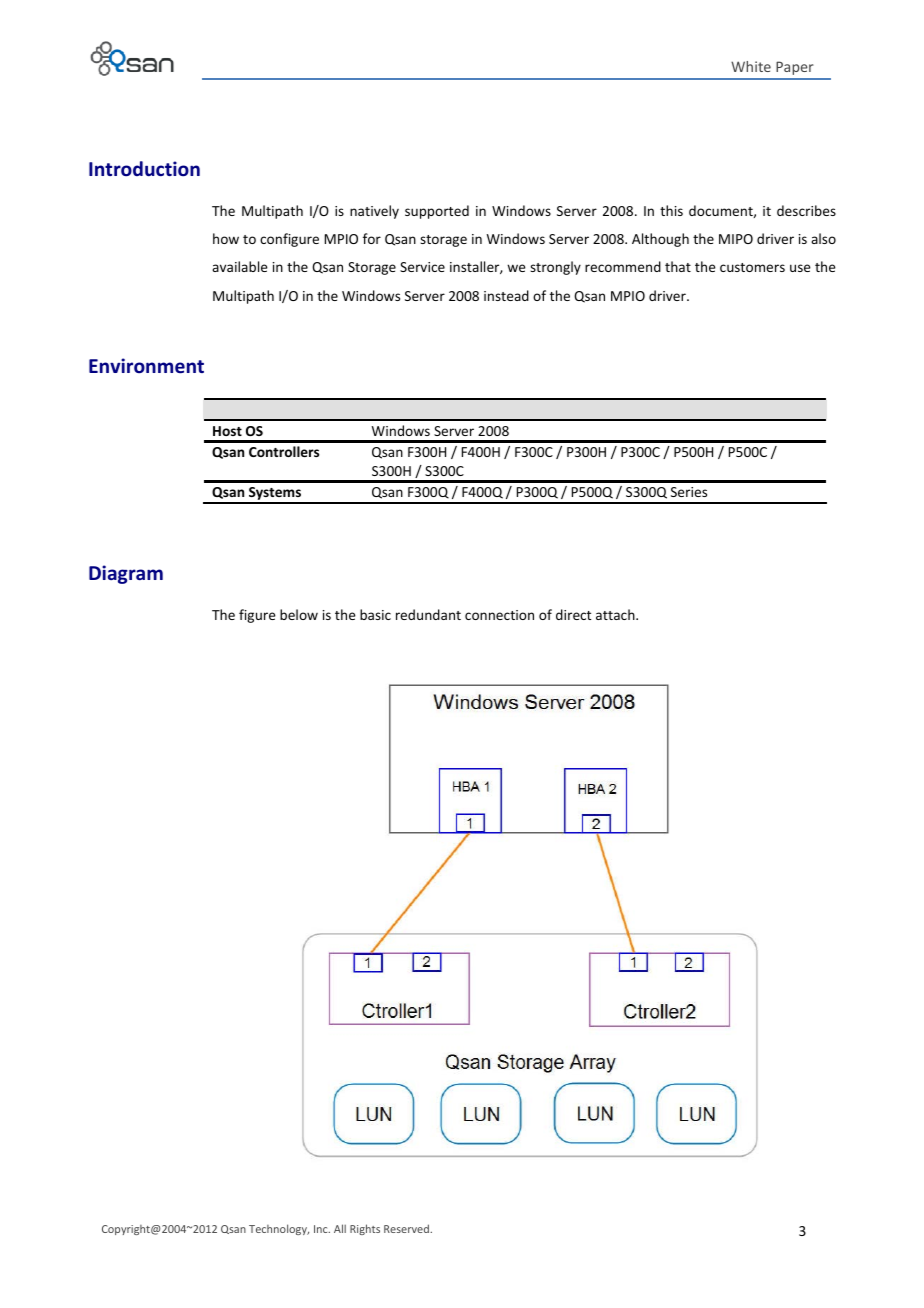 Image resolution: width=924 pixels, height=1308 pixels. Describe the element at coordinates (299, 614) in the document. I see `below` at that location.
